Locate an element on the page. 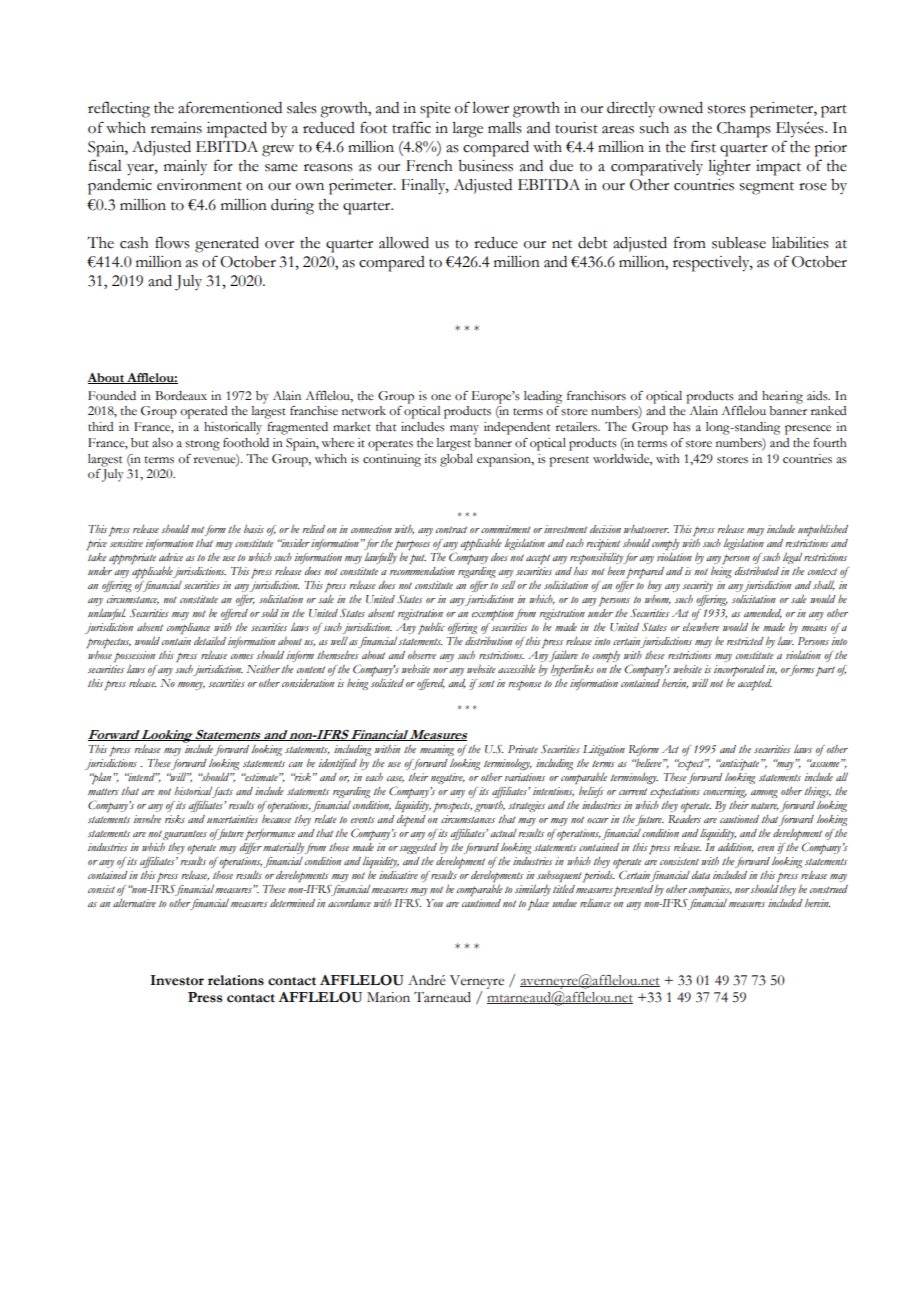 This image has height=1307, width=924. malls is located at coordinates (505, 128).
